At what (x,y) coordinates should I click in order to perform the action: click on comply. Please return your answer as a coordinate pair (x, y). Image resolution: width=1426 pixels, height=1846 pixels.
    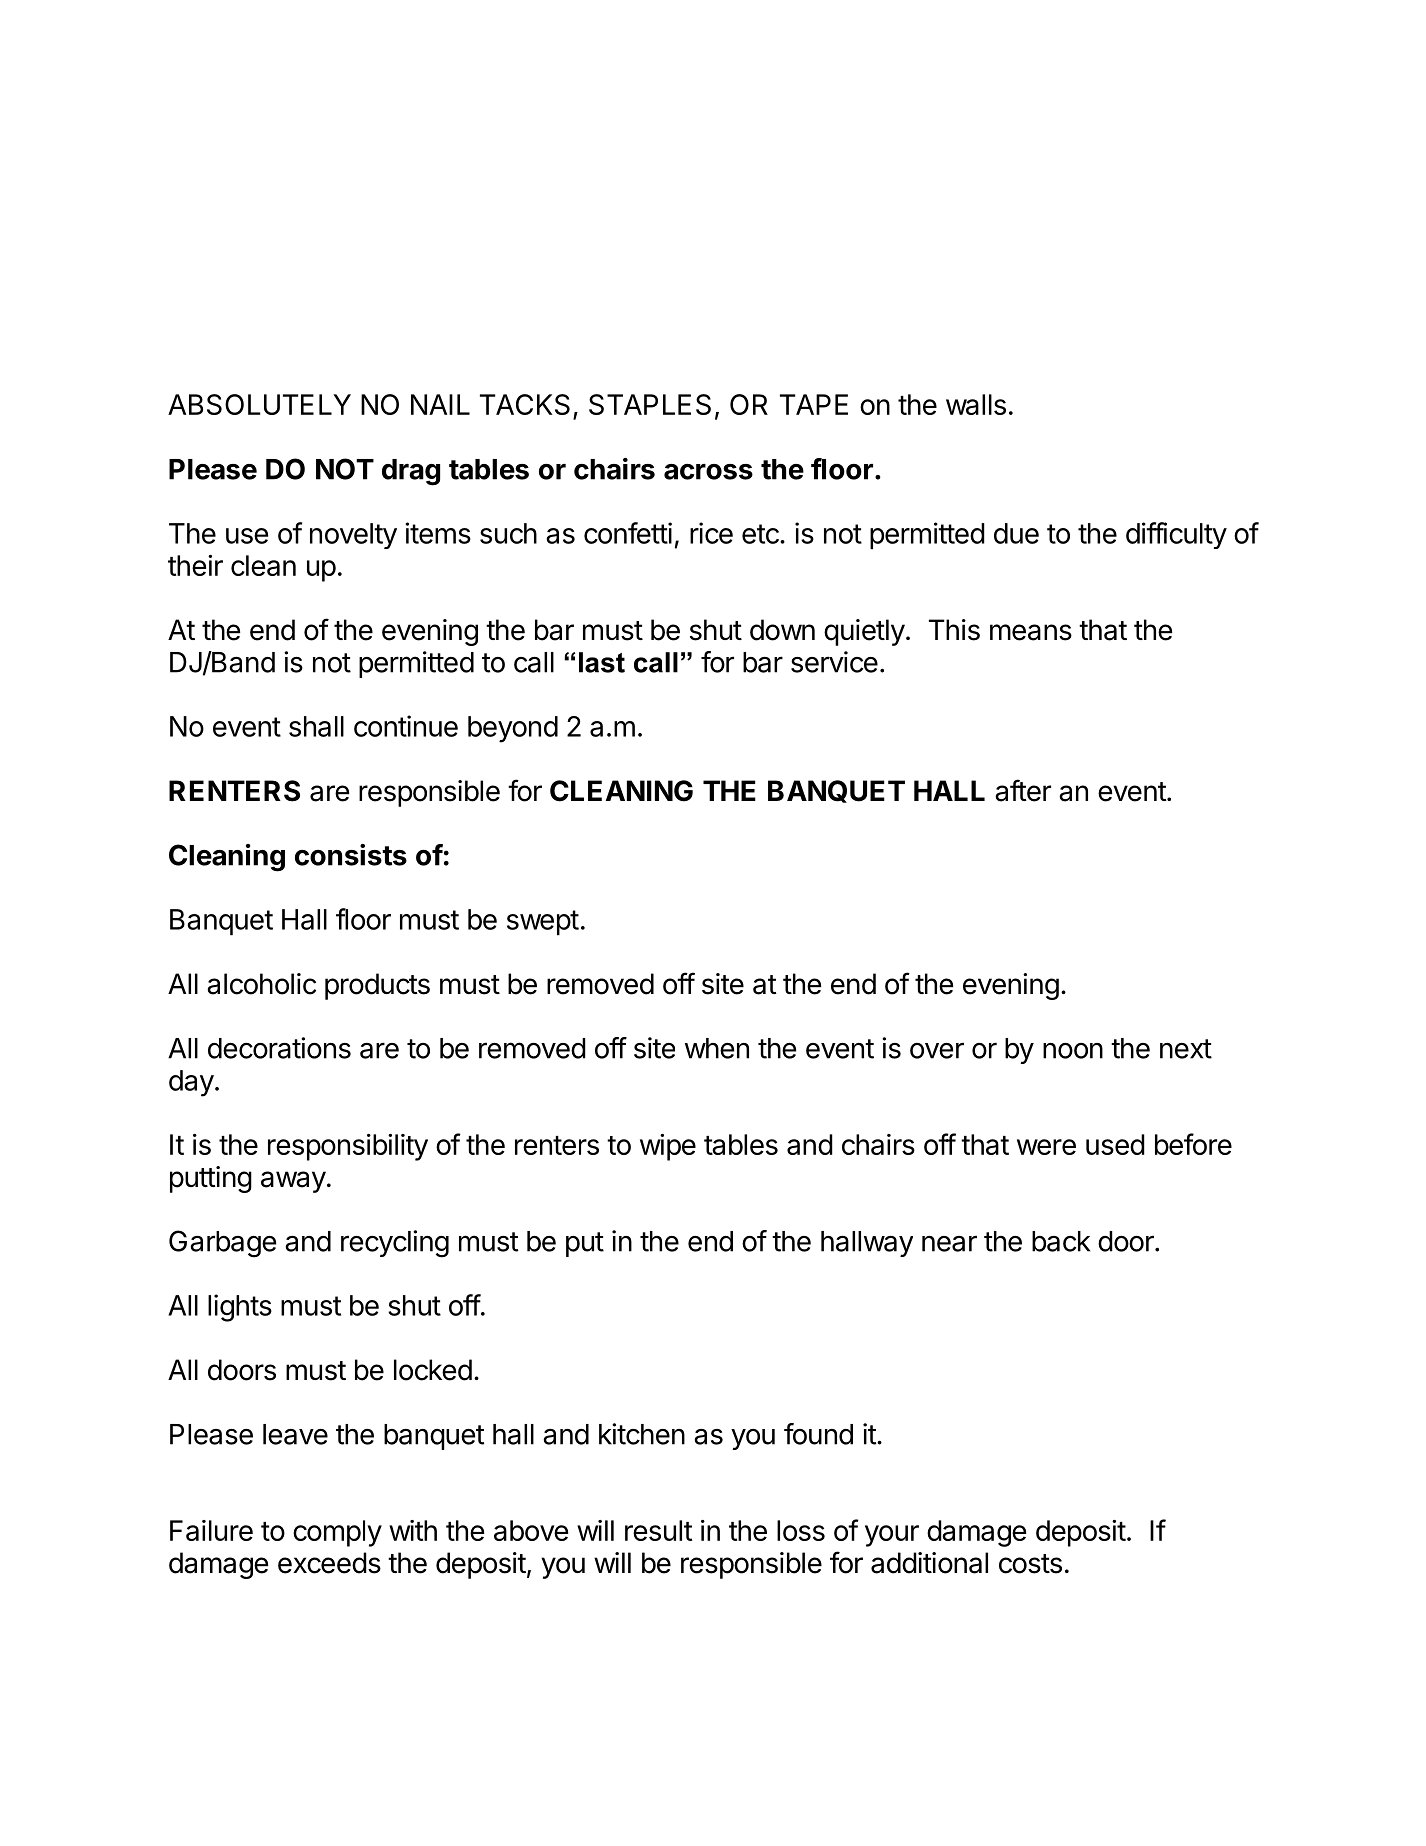
    Looking at the image, I should click on (337, 1533).
